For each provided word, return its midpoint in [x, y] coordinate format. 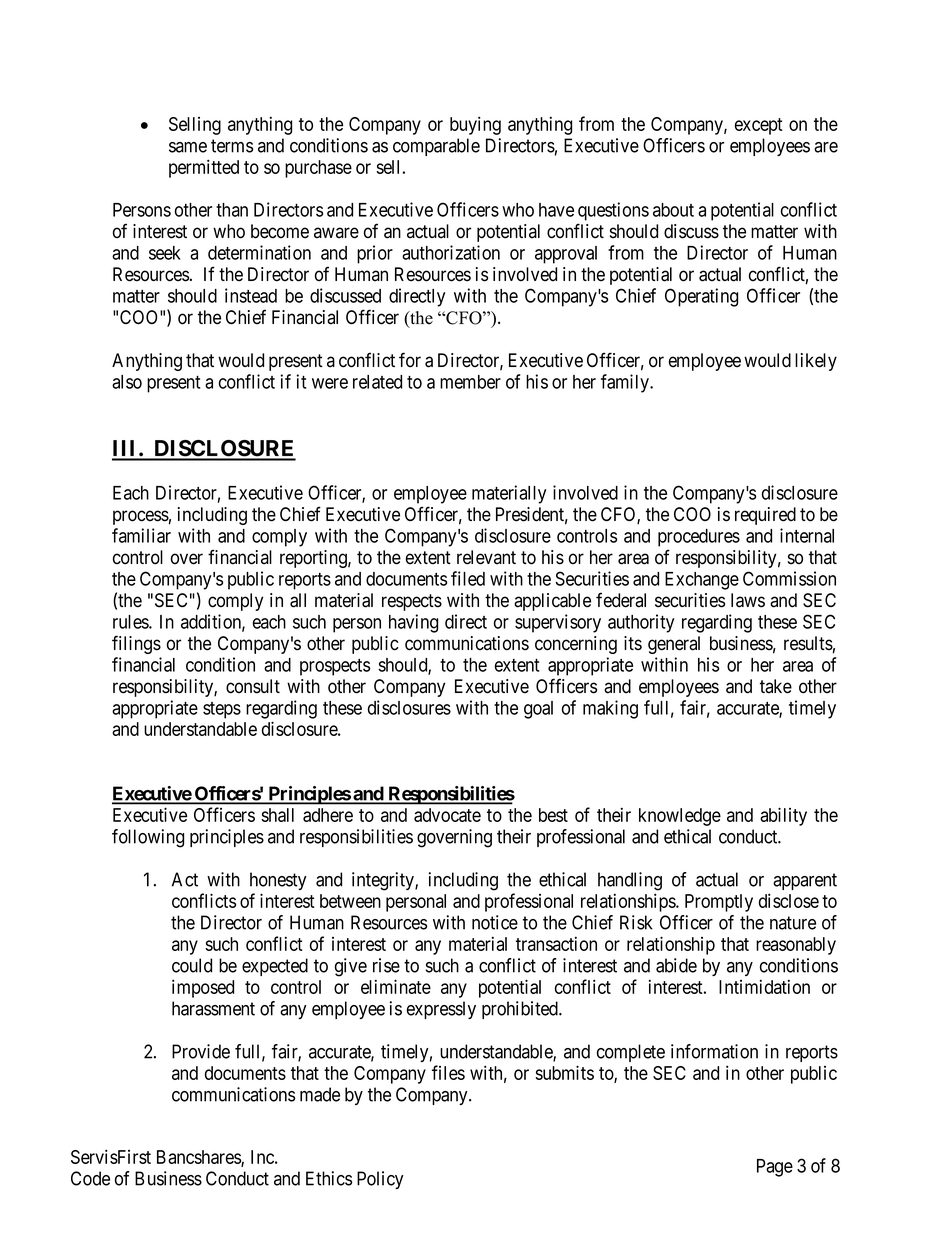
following [148, 838]
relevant [486, 557]
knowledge [680, 817]
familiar [141, 535]
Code [90, 1178]
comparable [436, 147]
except [759, 126]
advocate [447, 815]
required [765, 516]
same [188, 147]
